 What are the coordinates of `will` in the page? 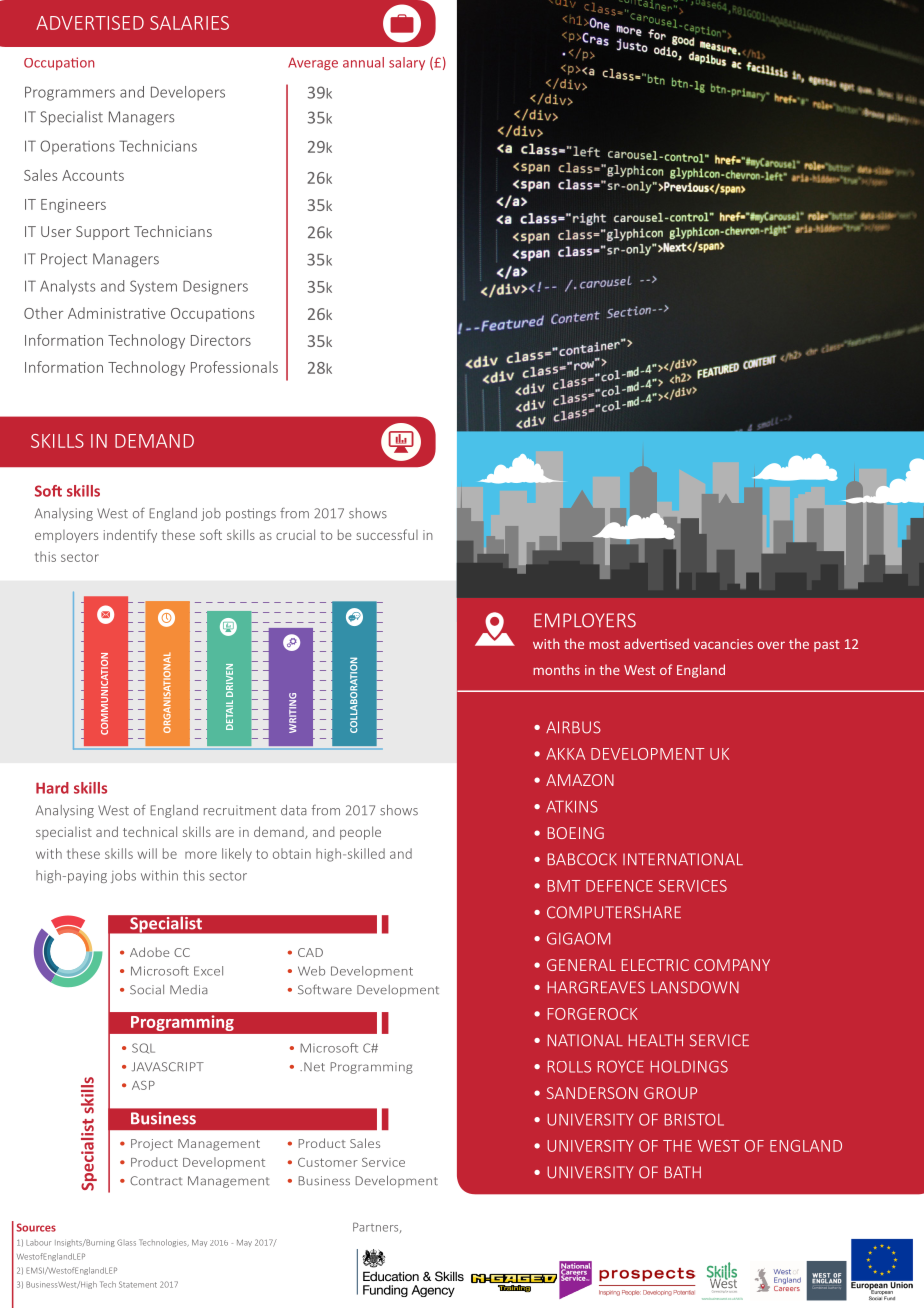 It's located at (147, 853).
